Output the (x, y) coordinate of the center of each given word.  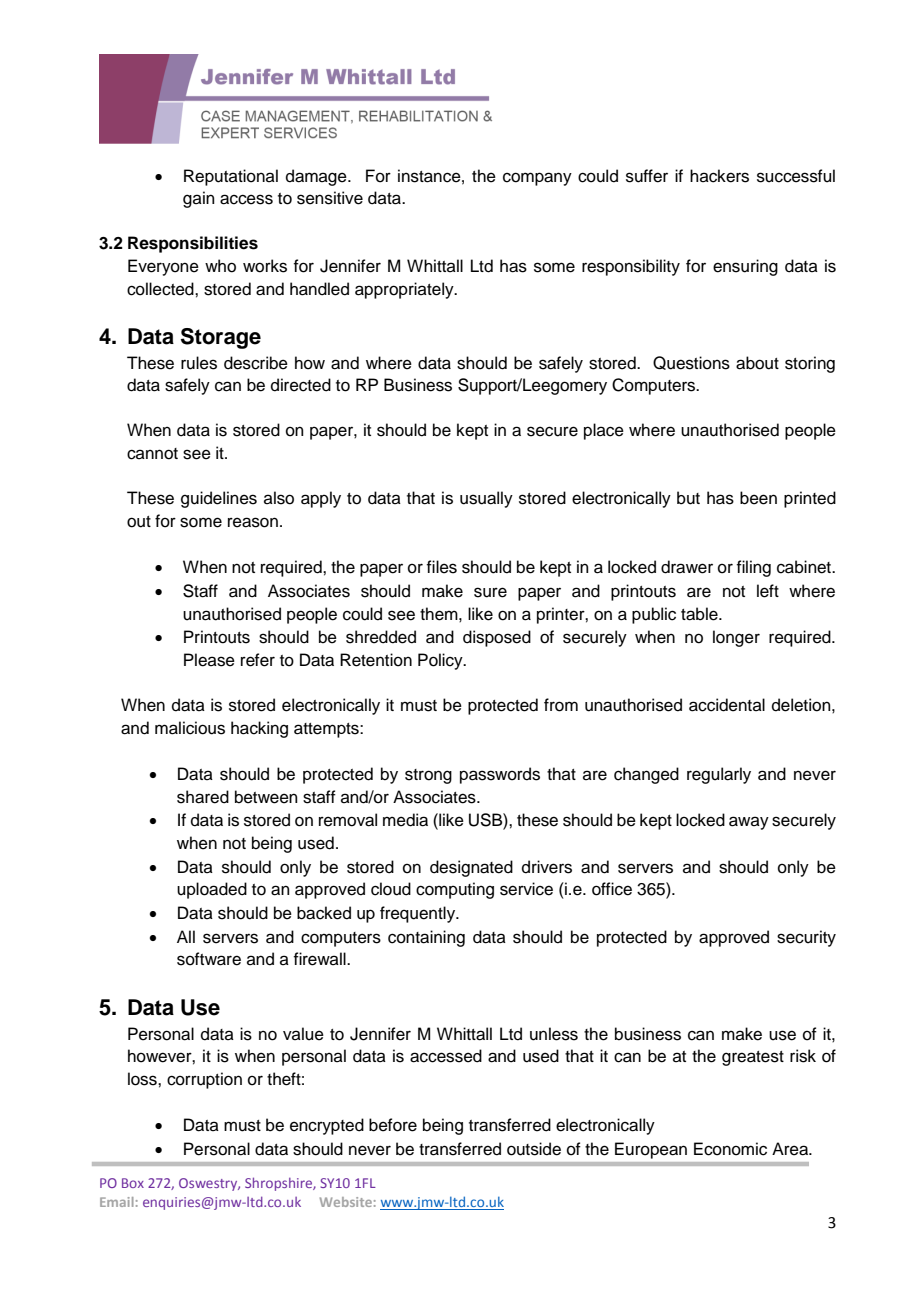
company (537, 179)
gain (199, 199)
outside (534, 1149)
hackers (719, 176)
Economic (730, 1149)
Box (133, 1183)
